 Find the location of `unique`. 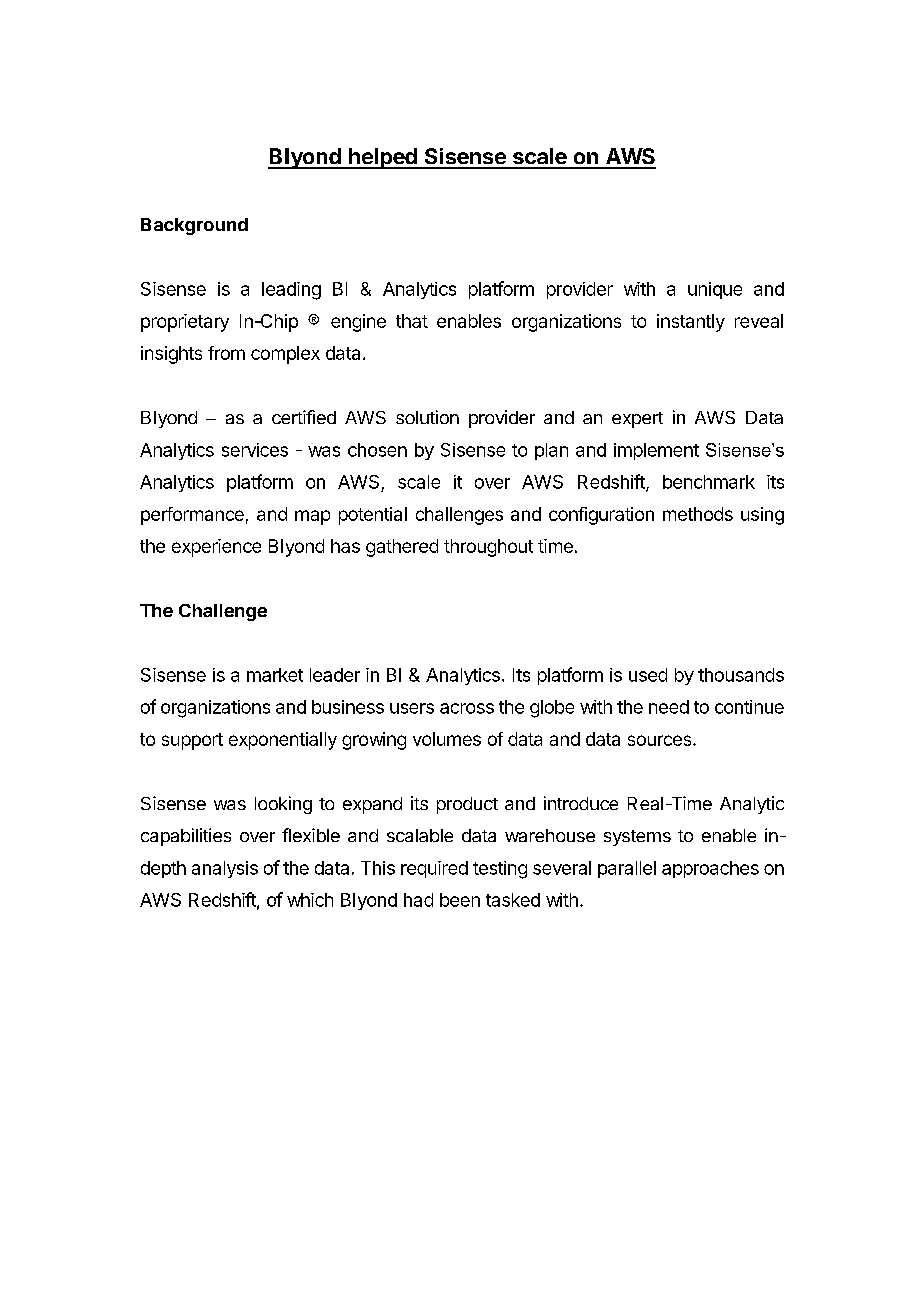

unique is located at coordinates (715, 290).
